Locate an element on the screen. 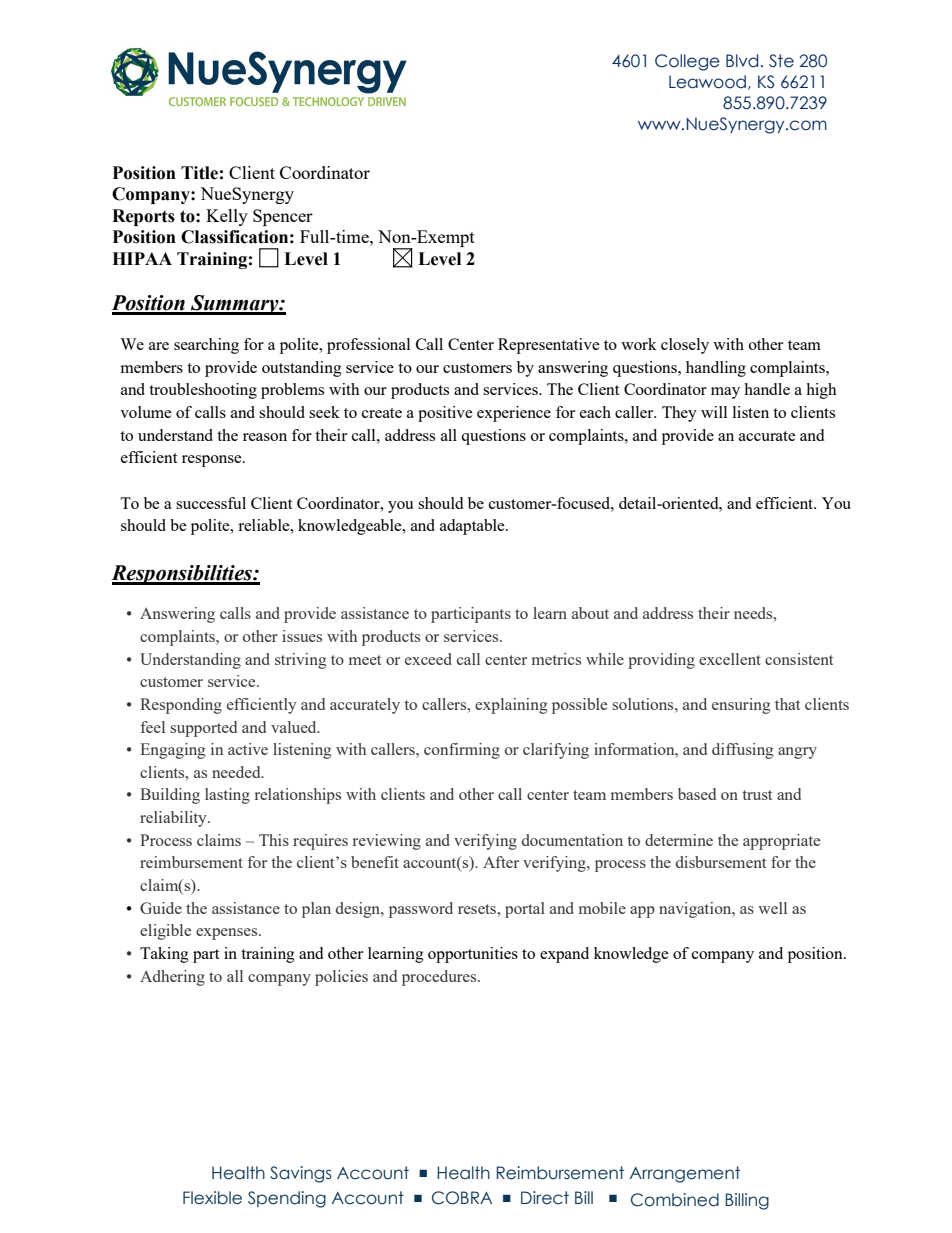 The height and width of the screenshot is (1233, 952). Flexible is located at coordinates (212, 1198).
